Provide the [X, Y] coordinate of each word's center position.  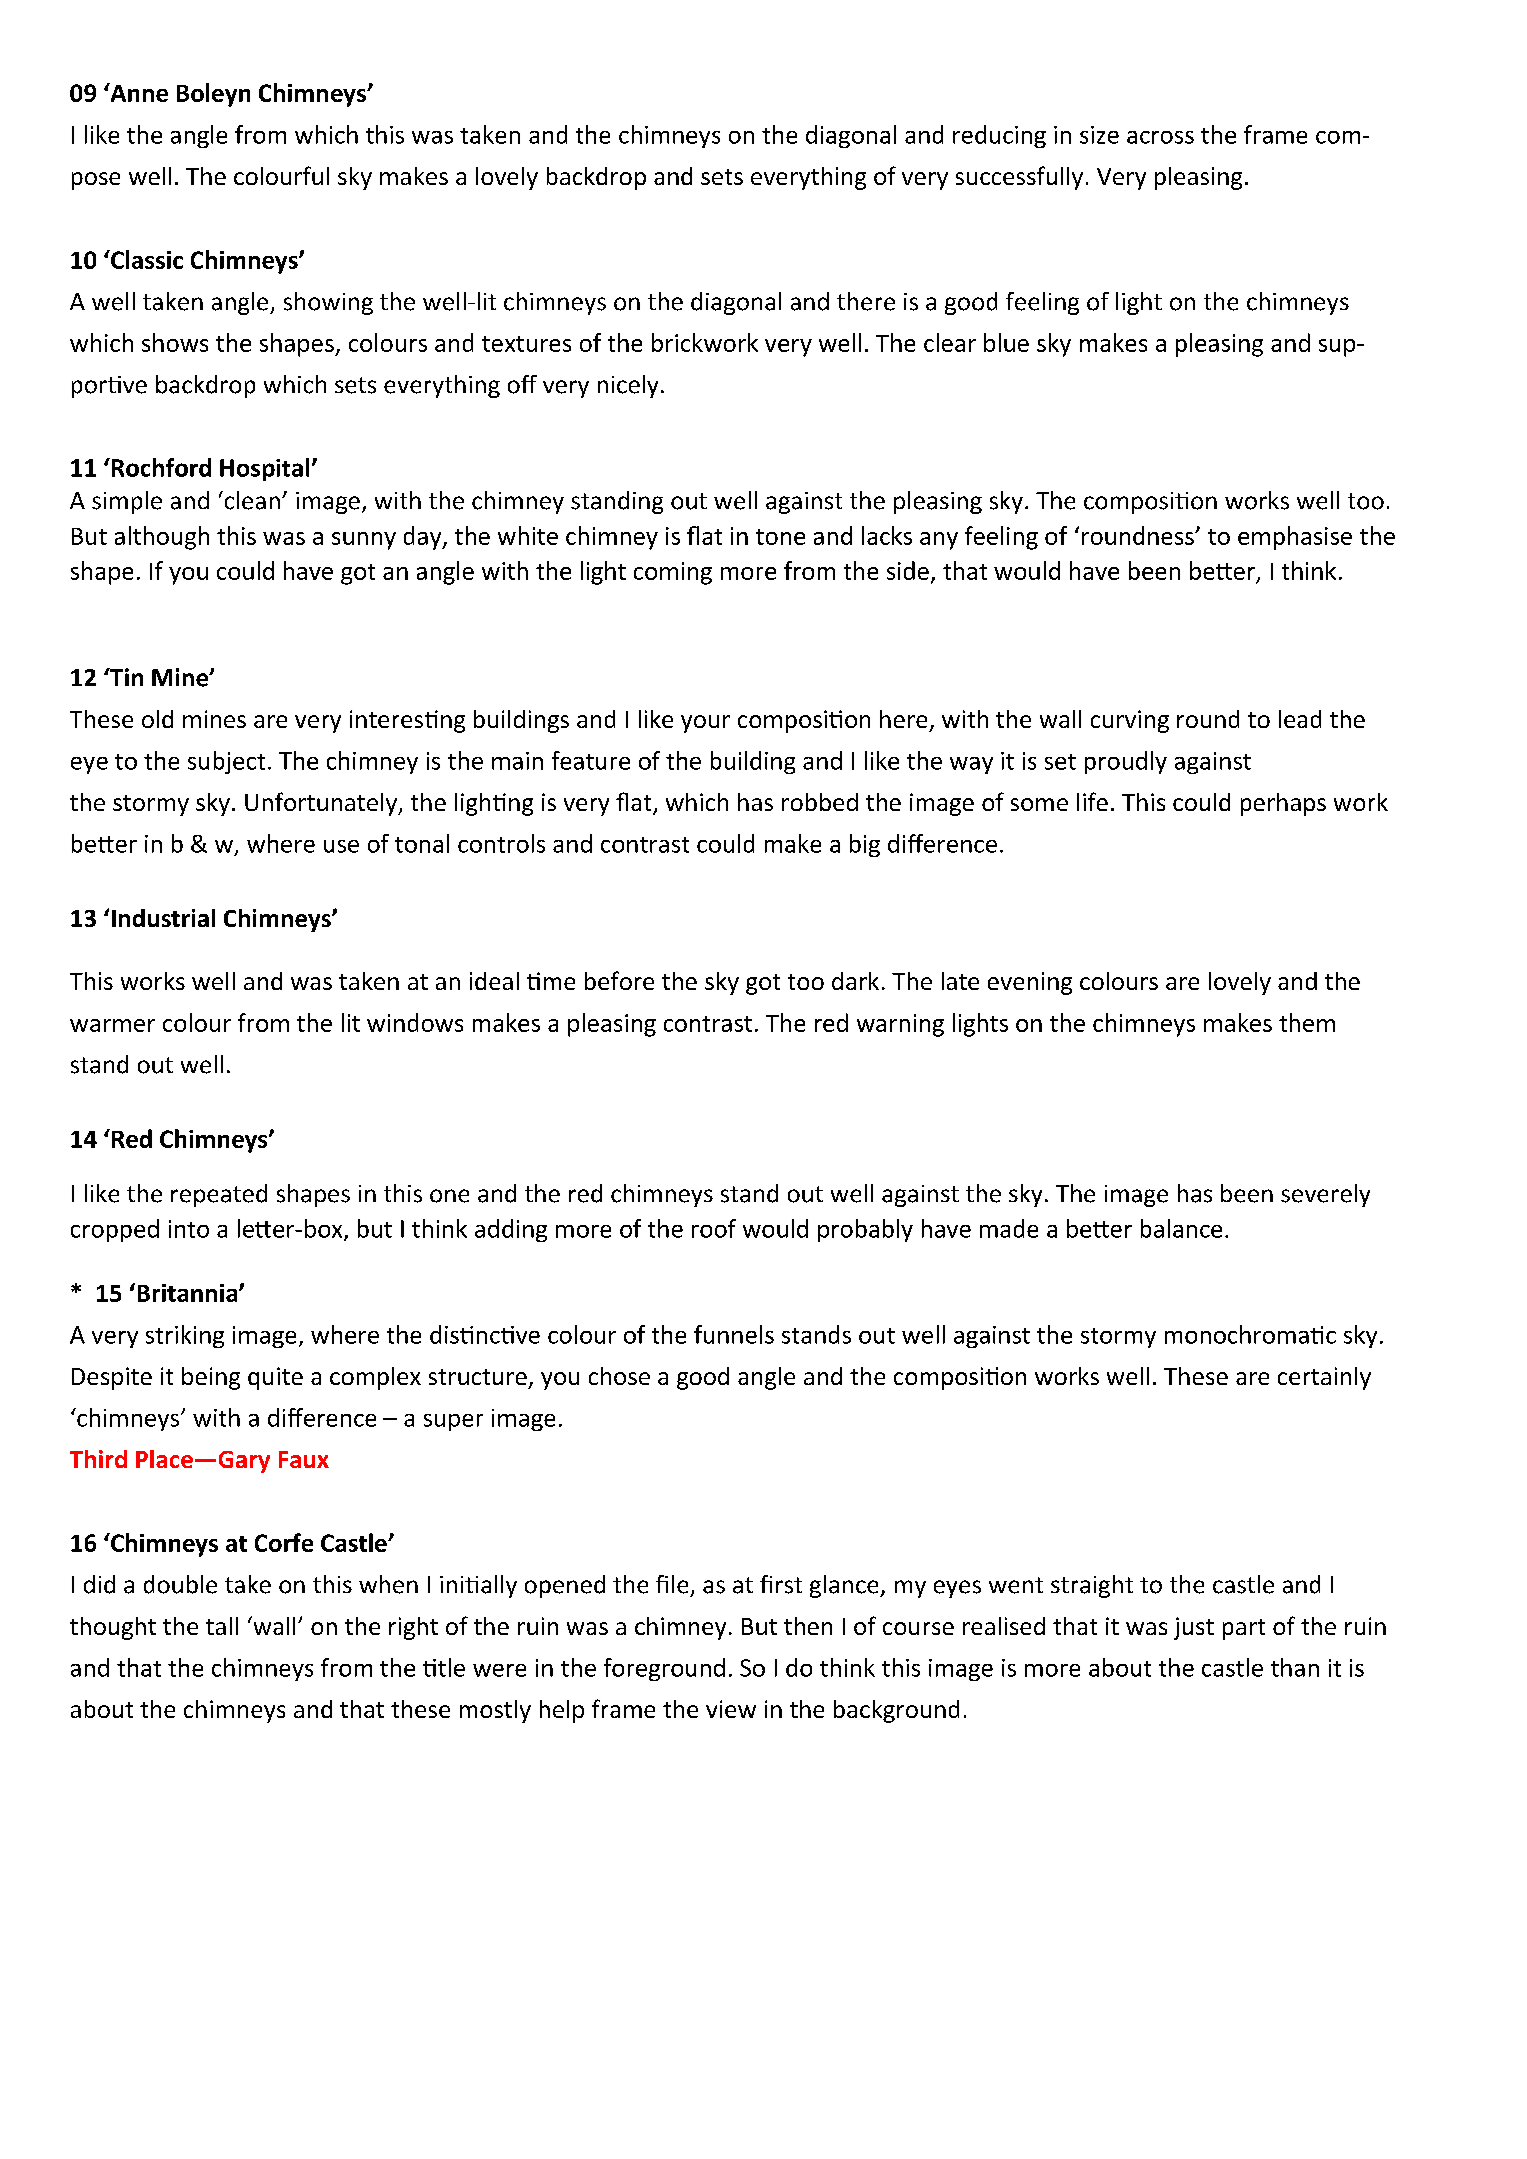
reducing [999, 136]
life [1092, 801]
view [731, 1709]
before [619, 980]
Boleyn [213, 95]
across [1160, 137]
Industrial [163, 918]
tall [222, 1626]
